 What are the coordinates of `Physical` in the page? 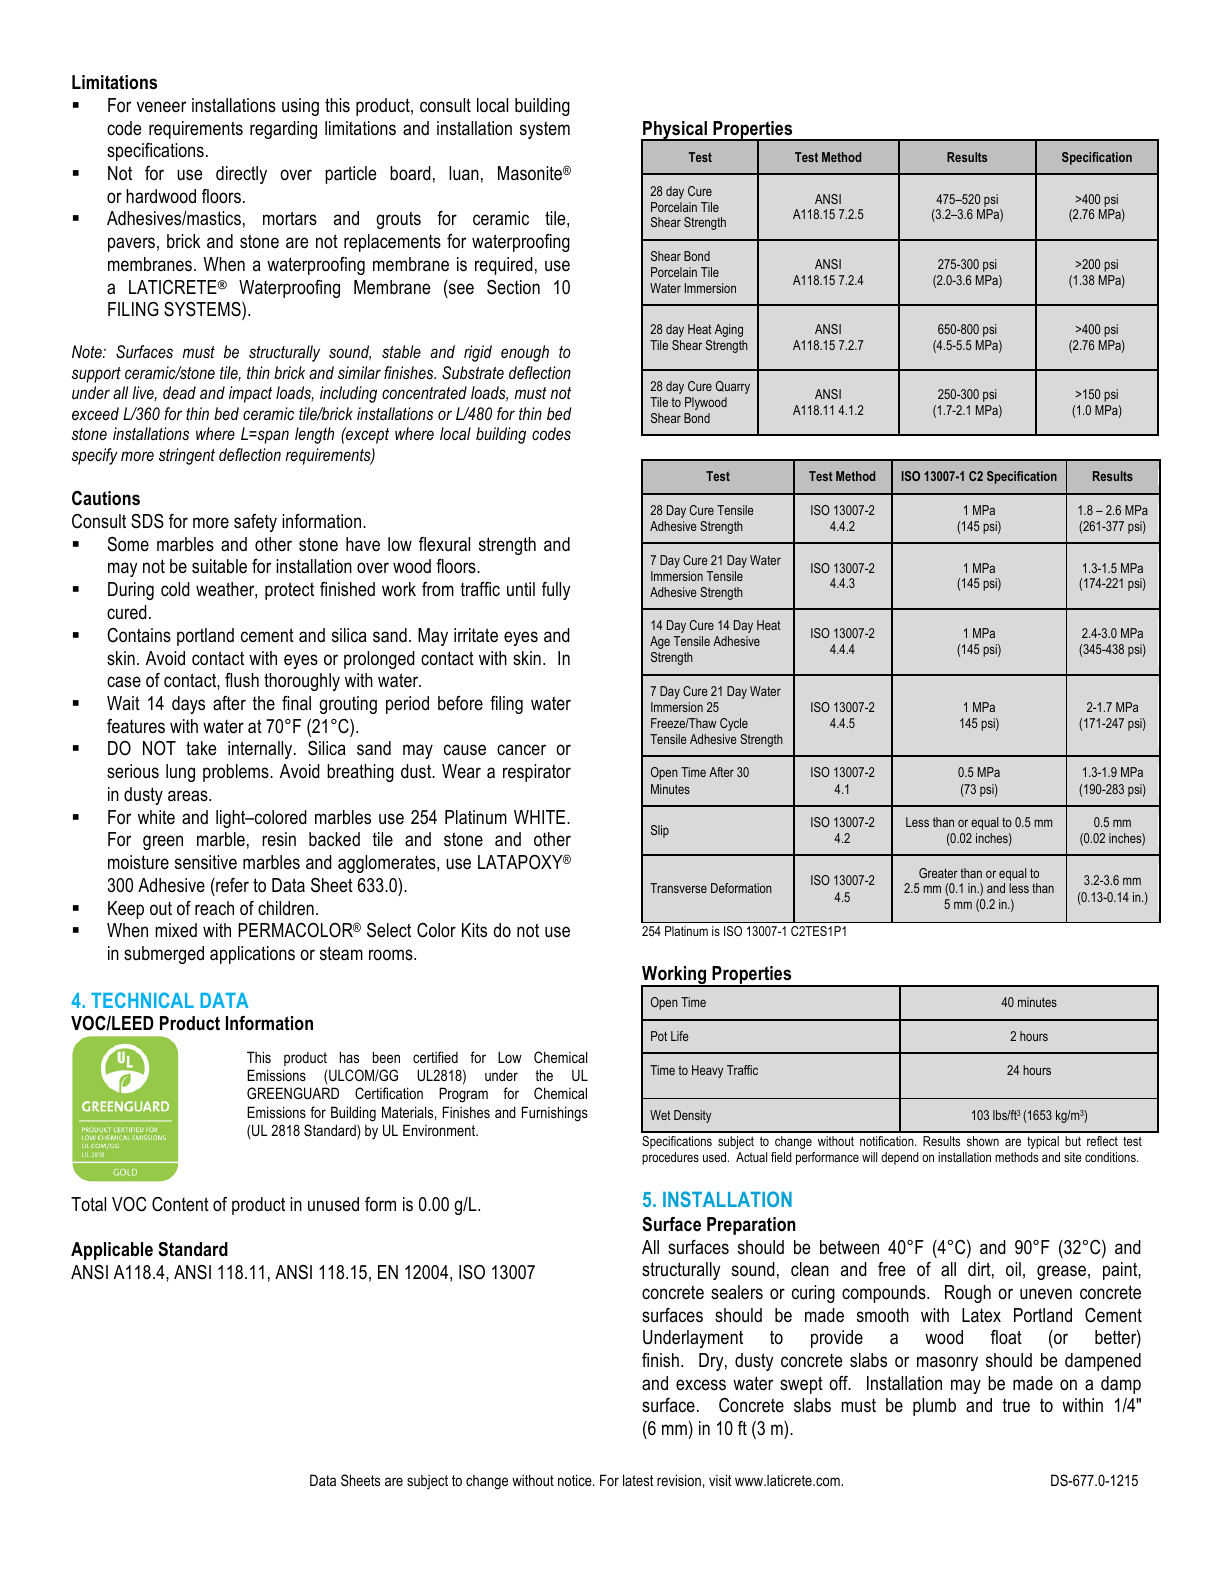 It's located at (675, 131).
